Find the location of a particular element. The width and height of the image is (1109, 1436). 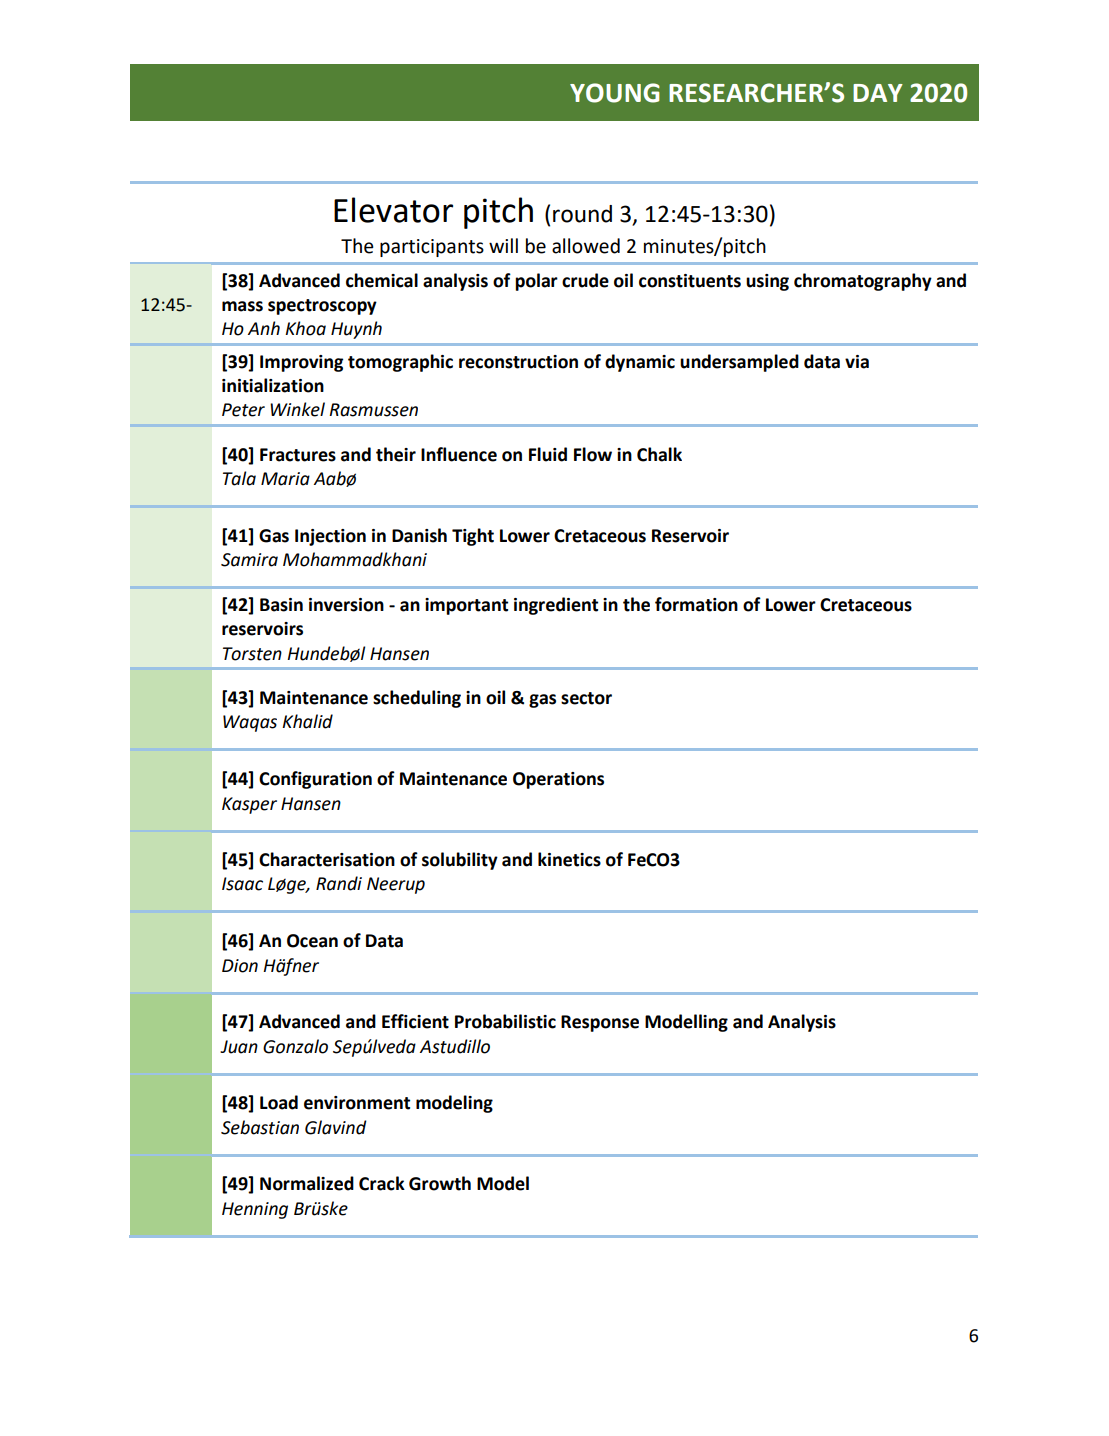

Response is located at coordinates (600, 1023).
